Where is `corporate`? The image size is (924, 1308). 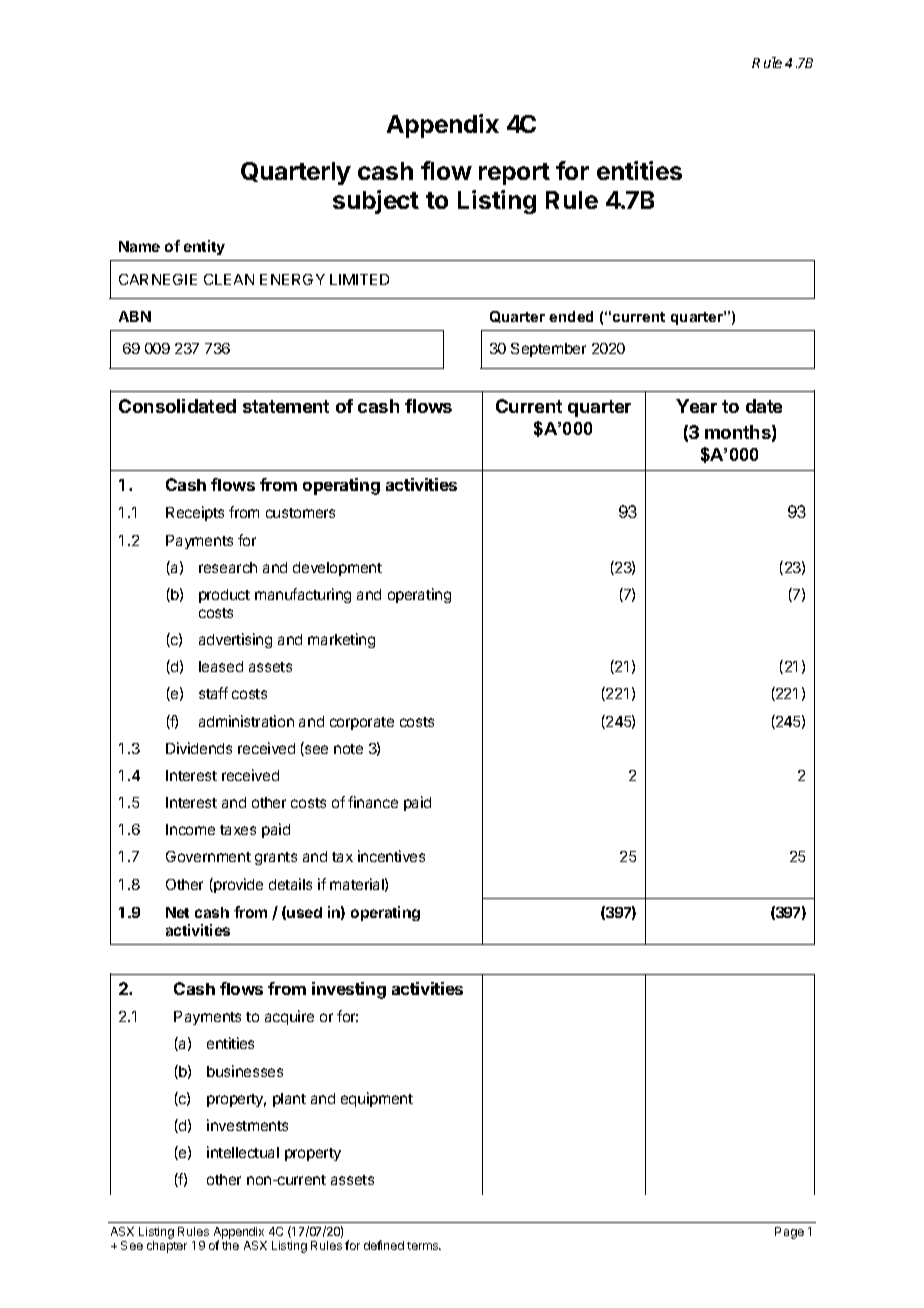
corporate is located at coordinates (362, 723).
